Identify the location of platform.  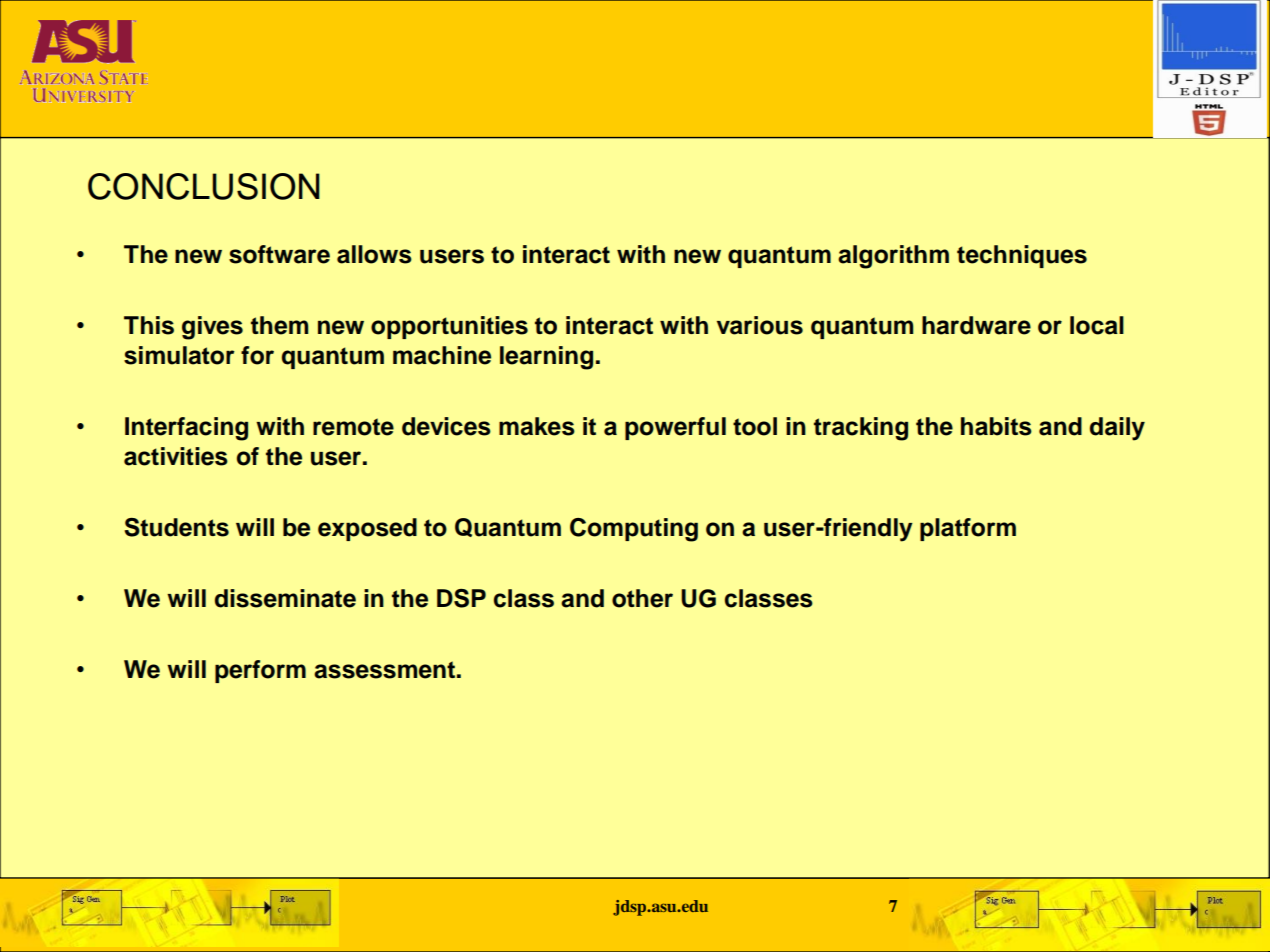
(968, 529).
